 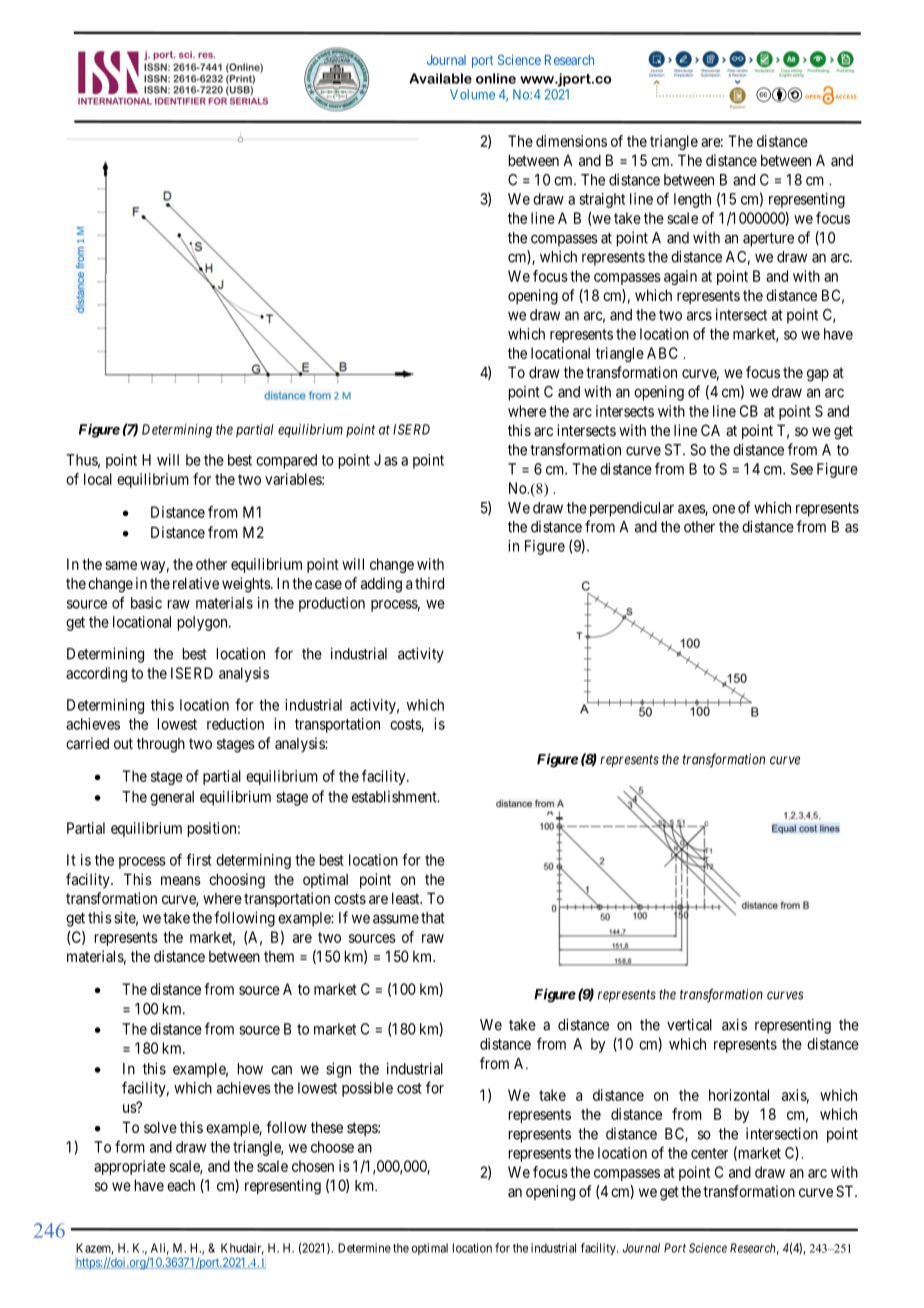 I want to click on Available, so click(x=440, y=78).
